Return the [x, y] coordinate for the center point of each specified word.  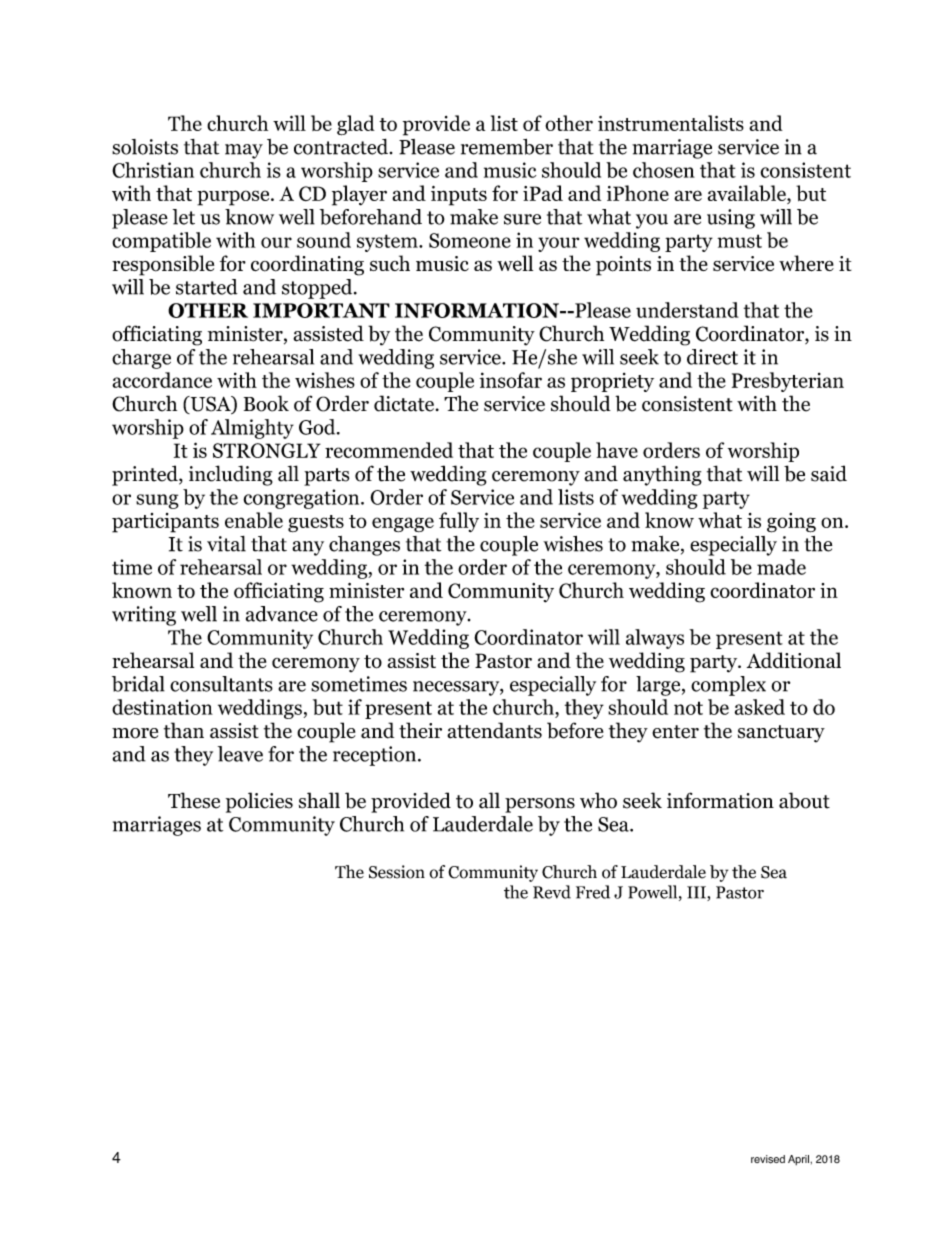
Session [397, 872]
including [231, 475]
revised [768, 1159]
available [748, 194]
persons [540, 805]
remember [507, 147]
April [799, 1160]
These [194, 800]
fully [459, 522]
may [244, 151]
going [791, 523]
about [804, 800]
